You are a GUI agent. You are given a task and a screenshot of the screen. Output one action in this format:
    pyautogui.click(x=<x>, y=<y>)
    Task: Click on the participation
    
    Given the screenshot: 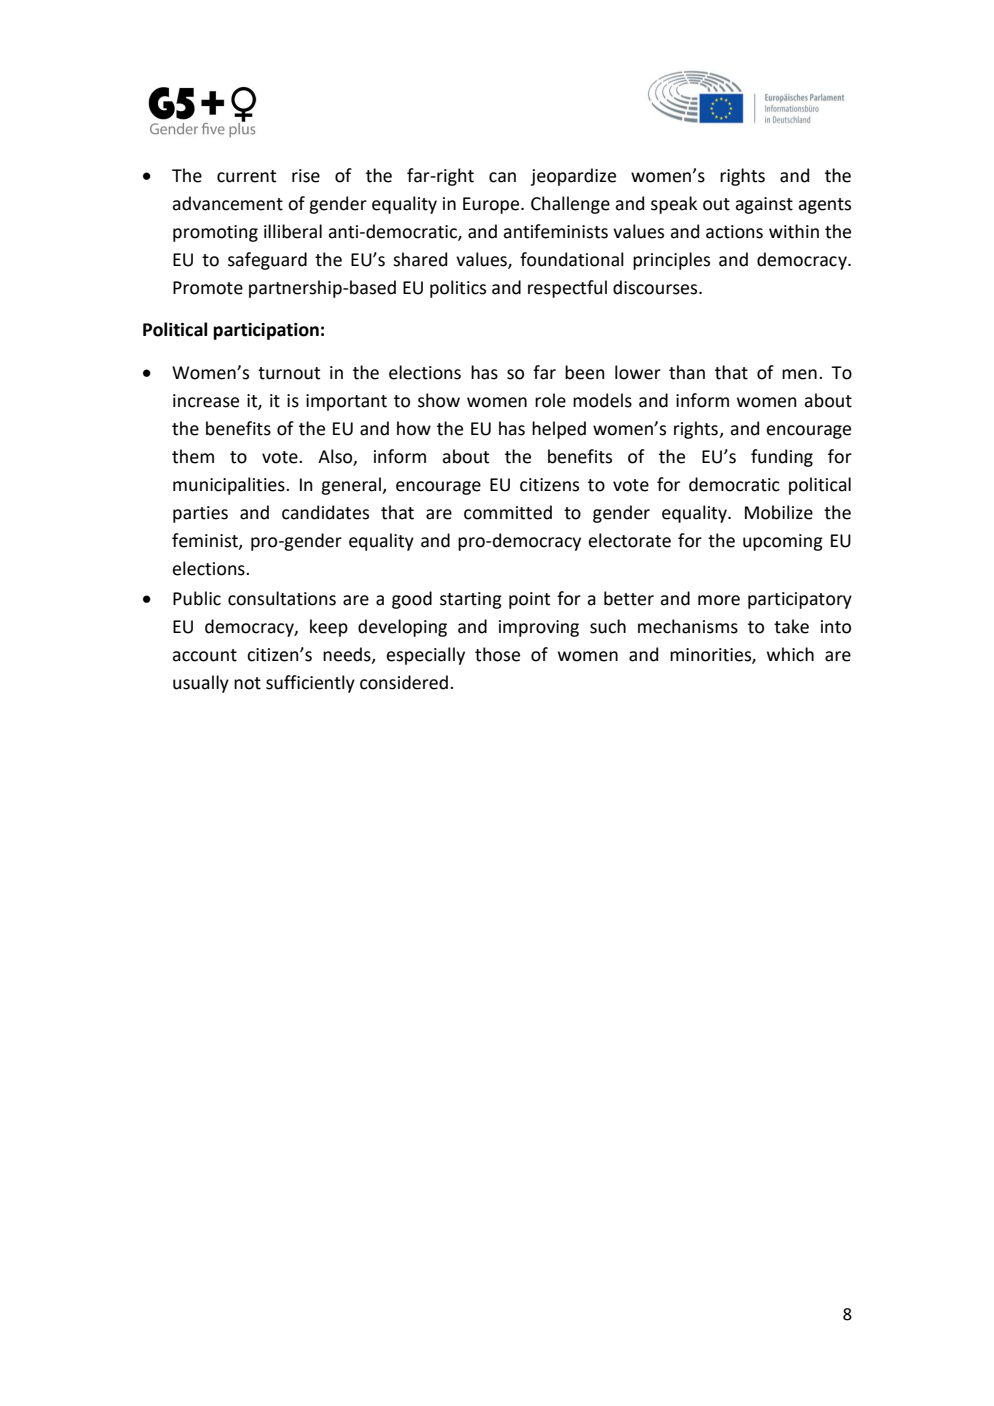 What is the action you would take?
    pyautogui.click(x=266, y=331)
